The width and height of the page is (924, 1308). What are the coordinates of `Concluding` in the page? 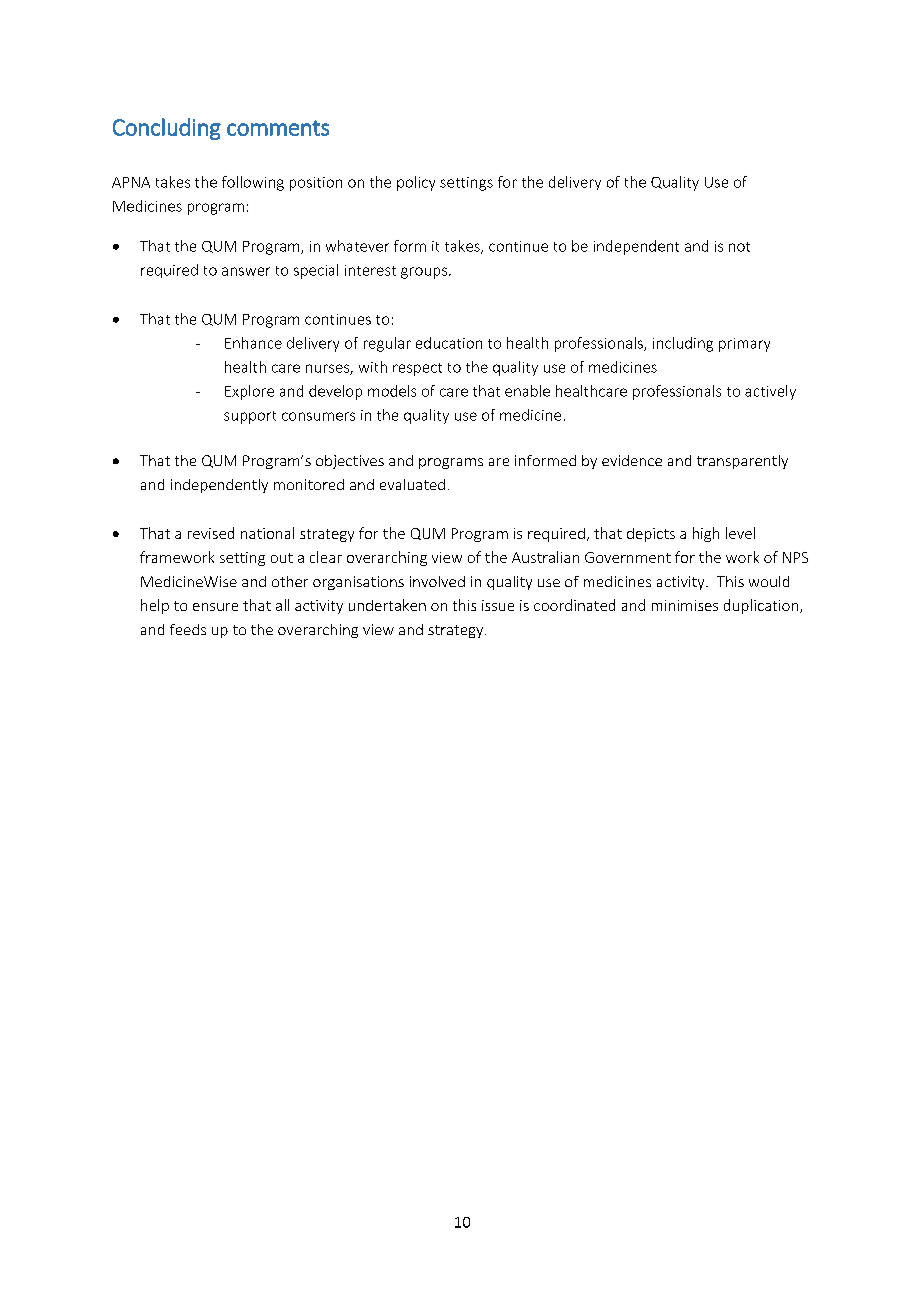 It's located at (167, 129).
